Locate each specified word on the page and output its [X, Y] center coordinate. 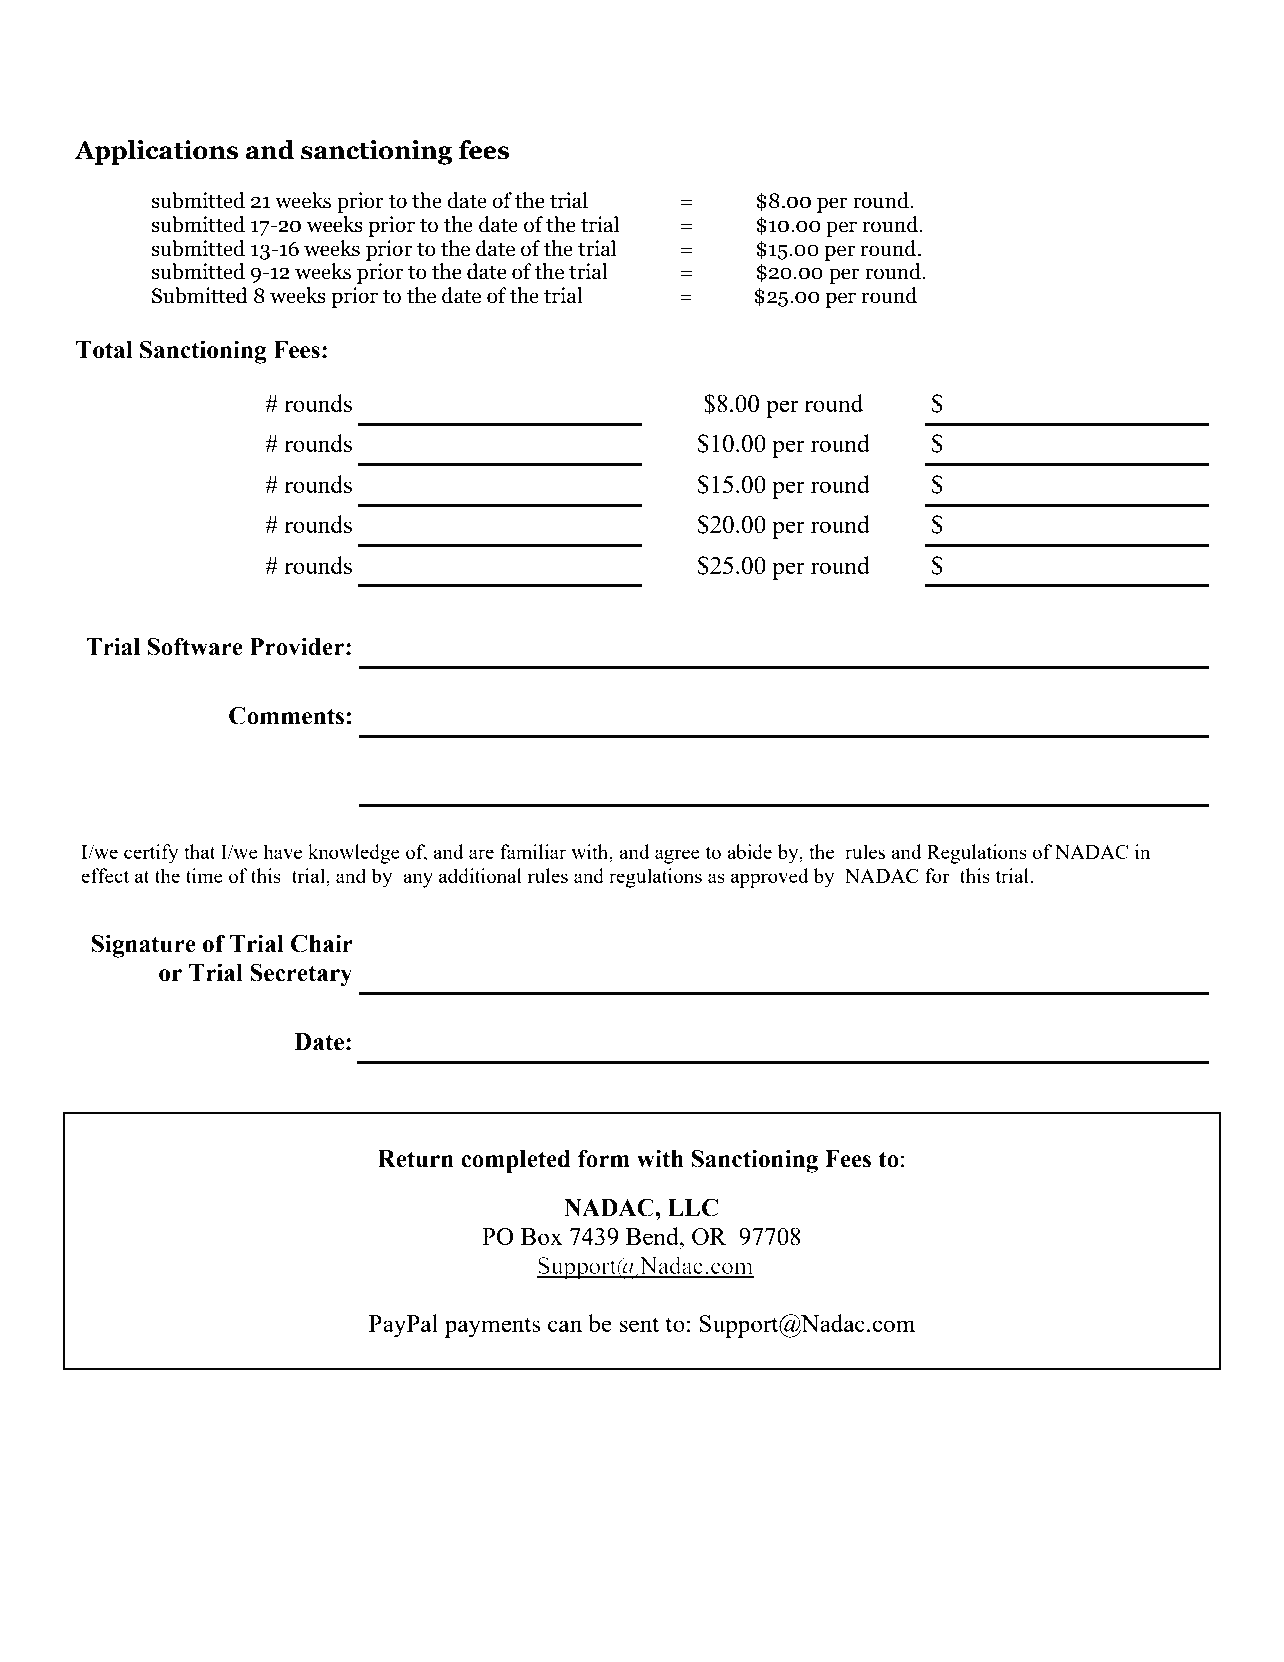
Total [104, 350]
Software [195, 646]
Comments [286, 715]
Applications [156, 152]
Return [416, 1159]
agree [677, 856]
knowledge [354, 854]
